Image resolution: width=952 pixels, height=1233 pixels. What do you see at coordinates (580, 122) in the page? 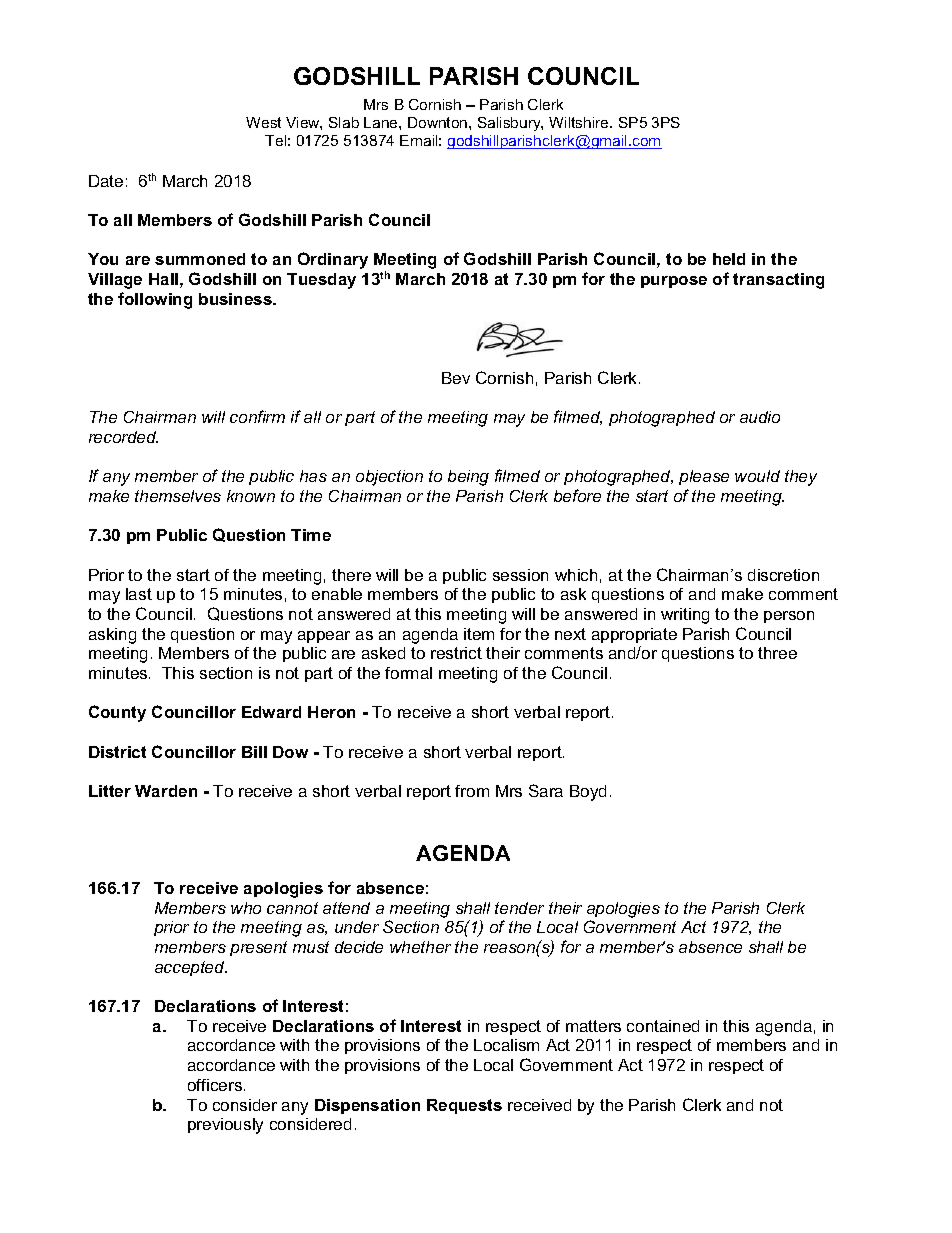
I see `Wiltshire` at bounding box center [580, 122].
